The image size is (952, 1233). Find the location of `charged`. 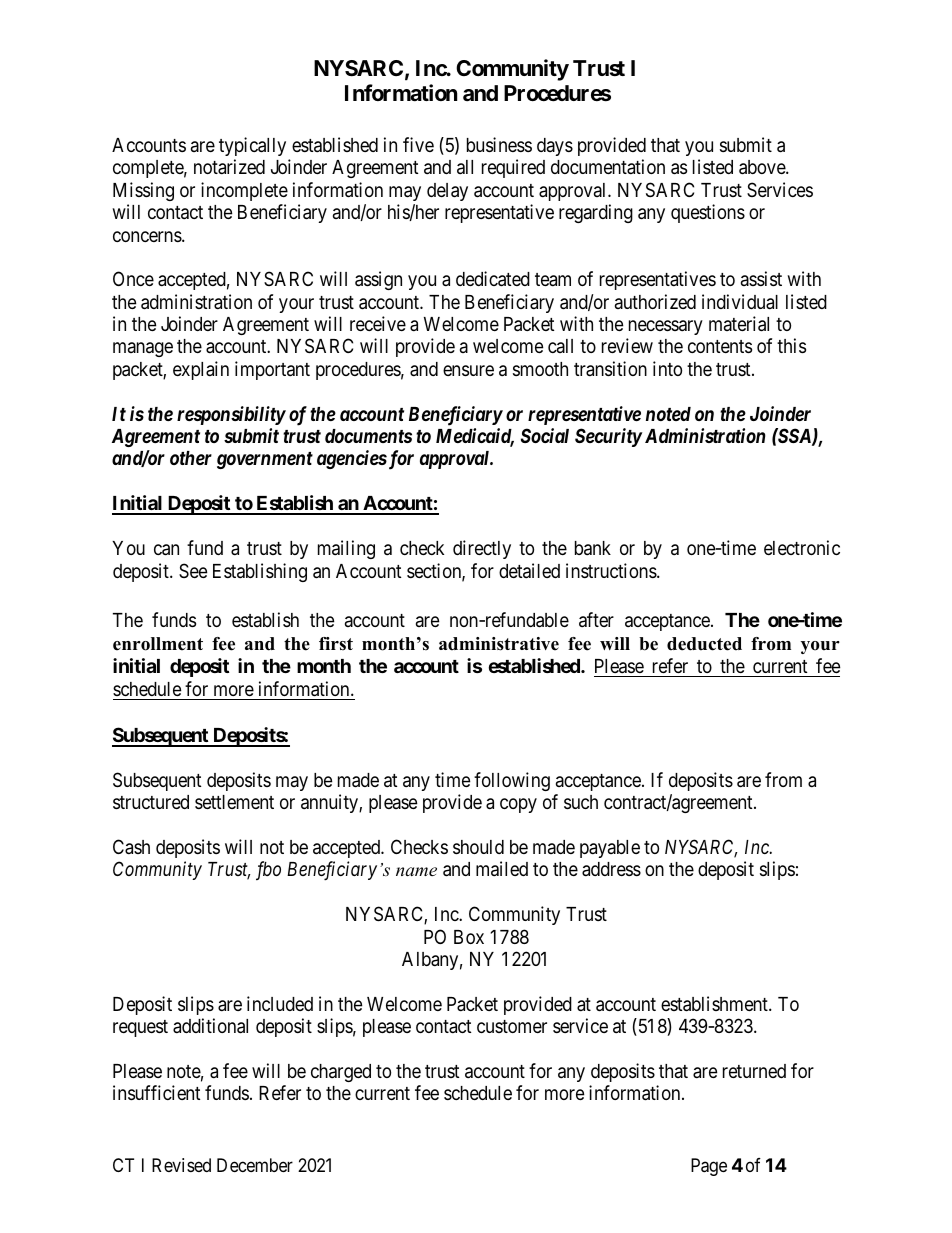

charged is located at coordinates (341, 1073).
